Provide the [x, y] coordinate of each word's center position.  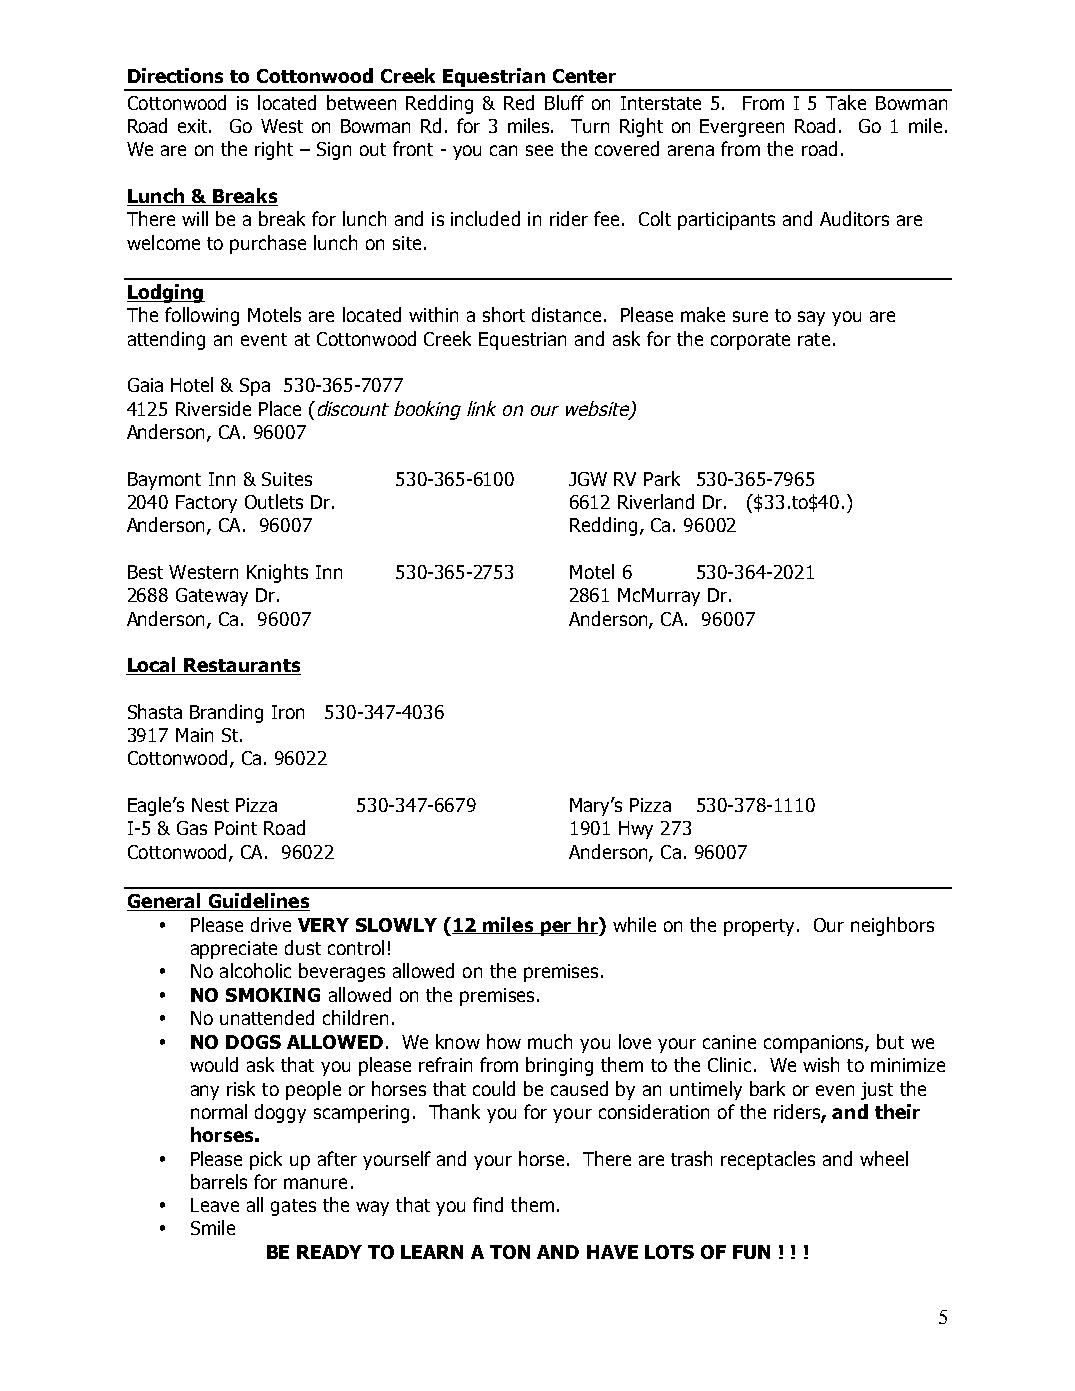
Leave [215, 1205]
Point [236, 828]
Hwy [636, 830]
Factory [206, 504]
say [811, 318]
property [761, 927]
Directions [175, 75]
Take [846, 102]
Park [662, 478]
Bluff [564, 102]
